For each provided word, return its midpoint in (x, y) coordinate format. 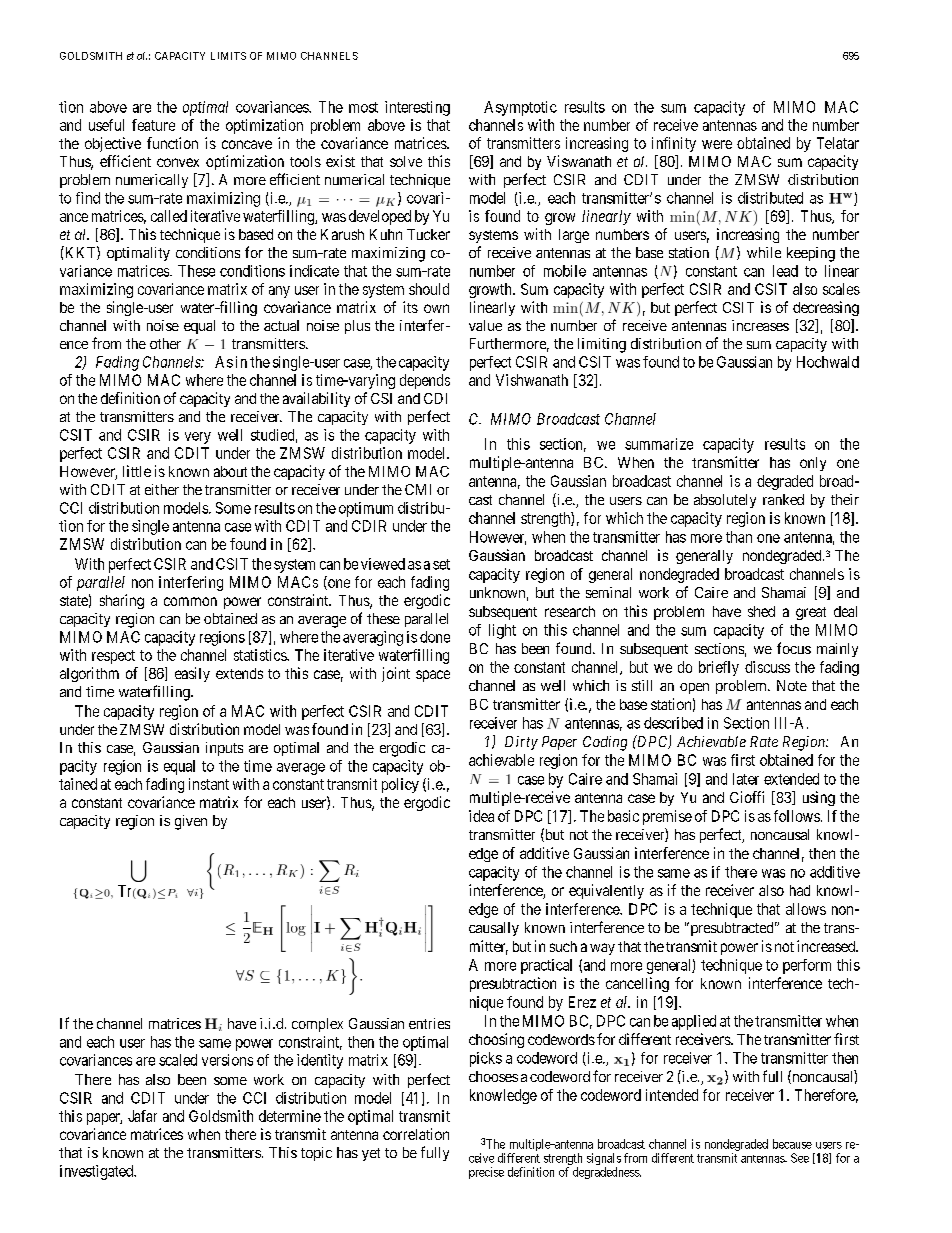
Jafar (142, 1116)
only (813, 464)
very (198, 438)
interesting (417, 108)
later (746, 779)
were (717, 144)
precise (486, 1173)
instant (209, 784)
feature (153, 125)
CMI (418, 489)
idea (481, 816)
